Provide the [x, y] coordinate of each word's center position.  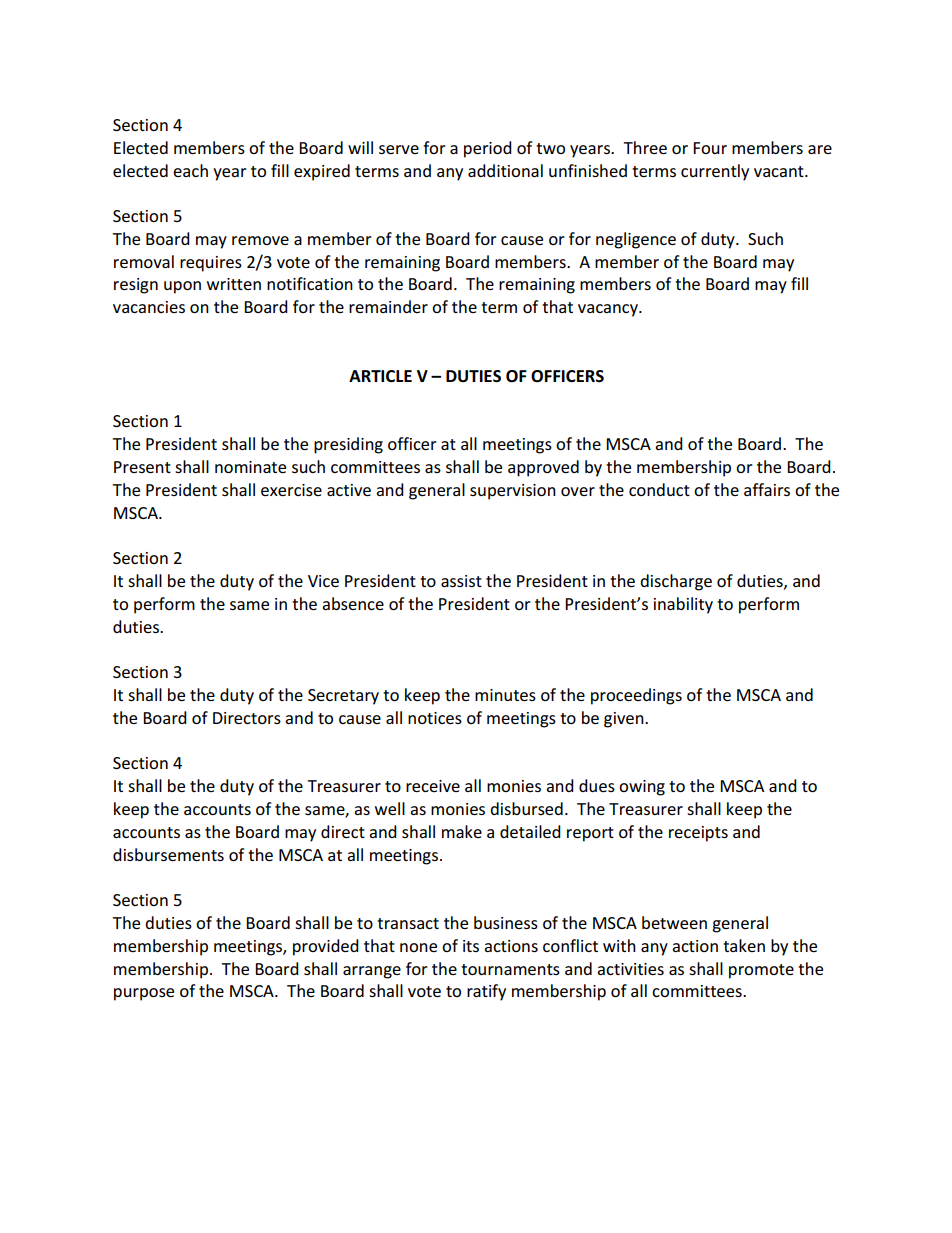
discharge [676, 582]
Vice [323, 581]
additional [505, 170]
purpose [144, 994]
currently [715, 172]
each [190, 170]
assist [461, 581]
